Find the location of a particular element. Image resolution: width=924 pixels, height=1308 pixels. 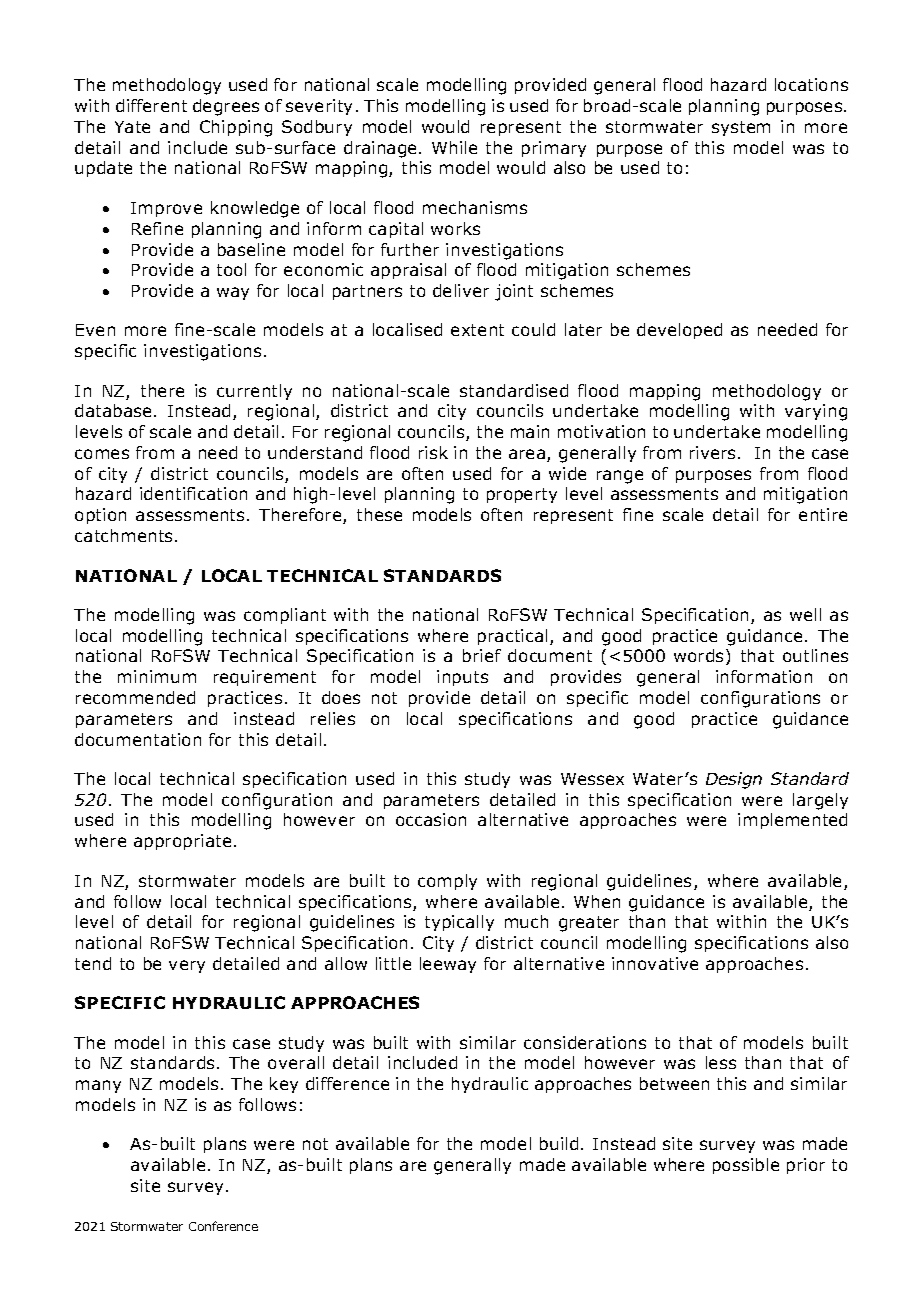

rivers is located at coordinates (712, 452).
